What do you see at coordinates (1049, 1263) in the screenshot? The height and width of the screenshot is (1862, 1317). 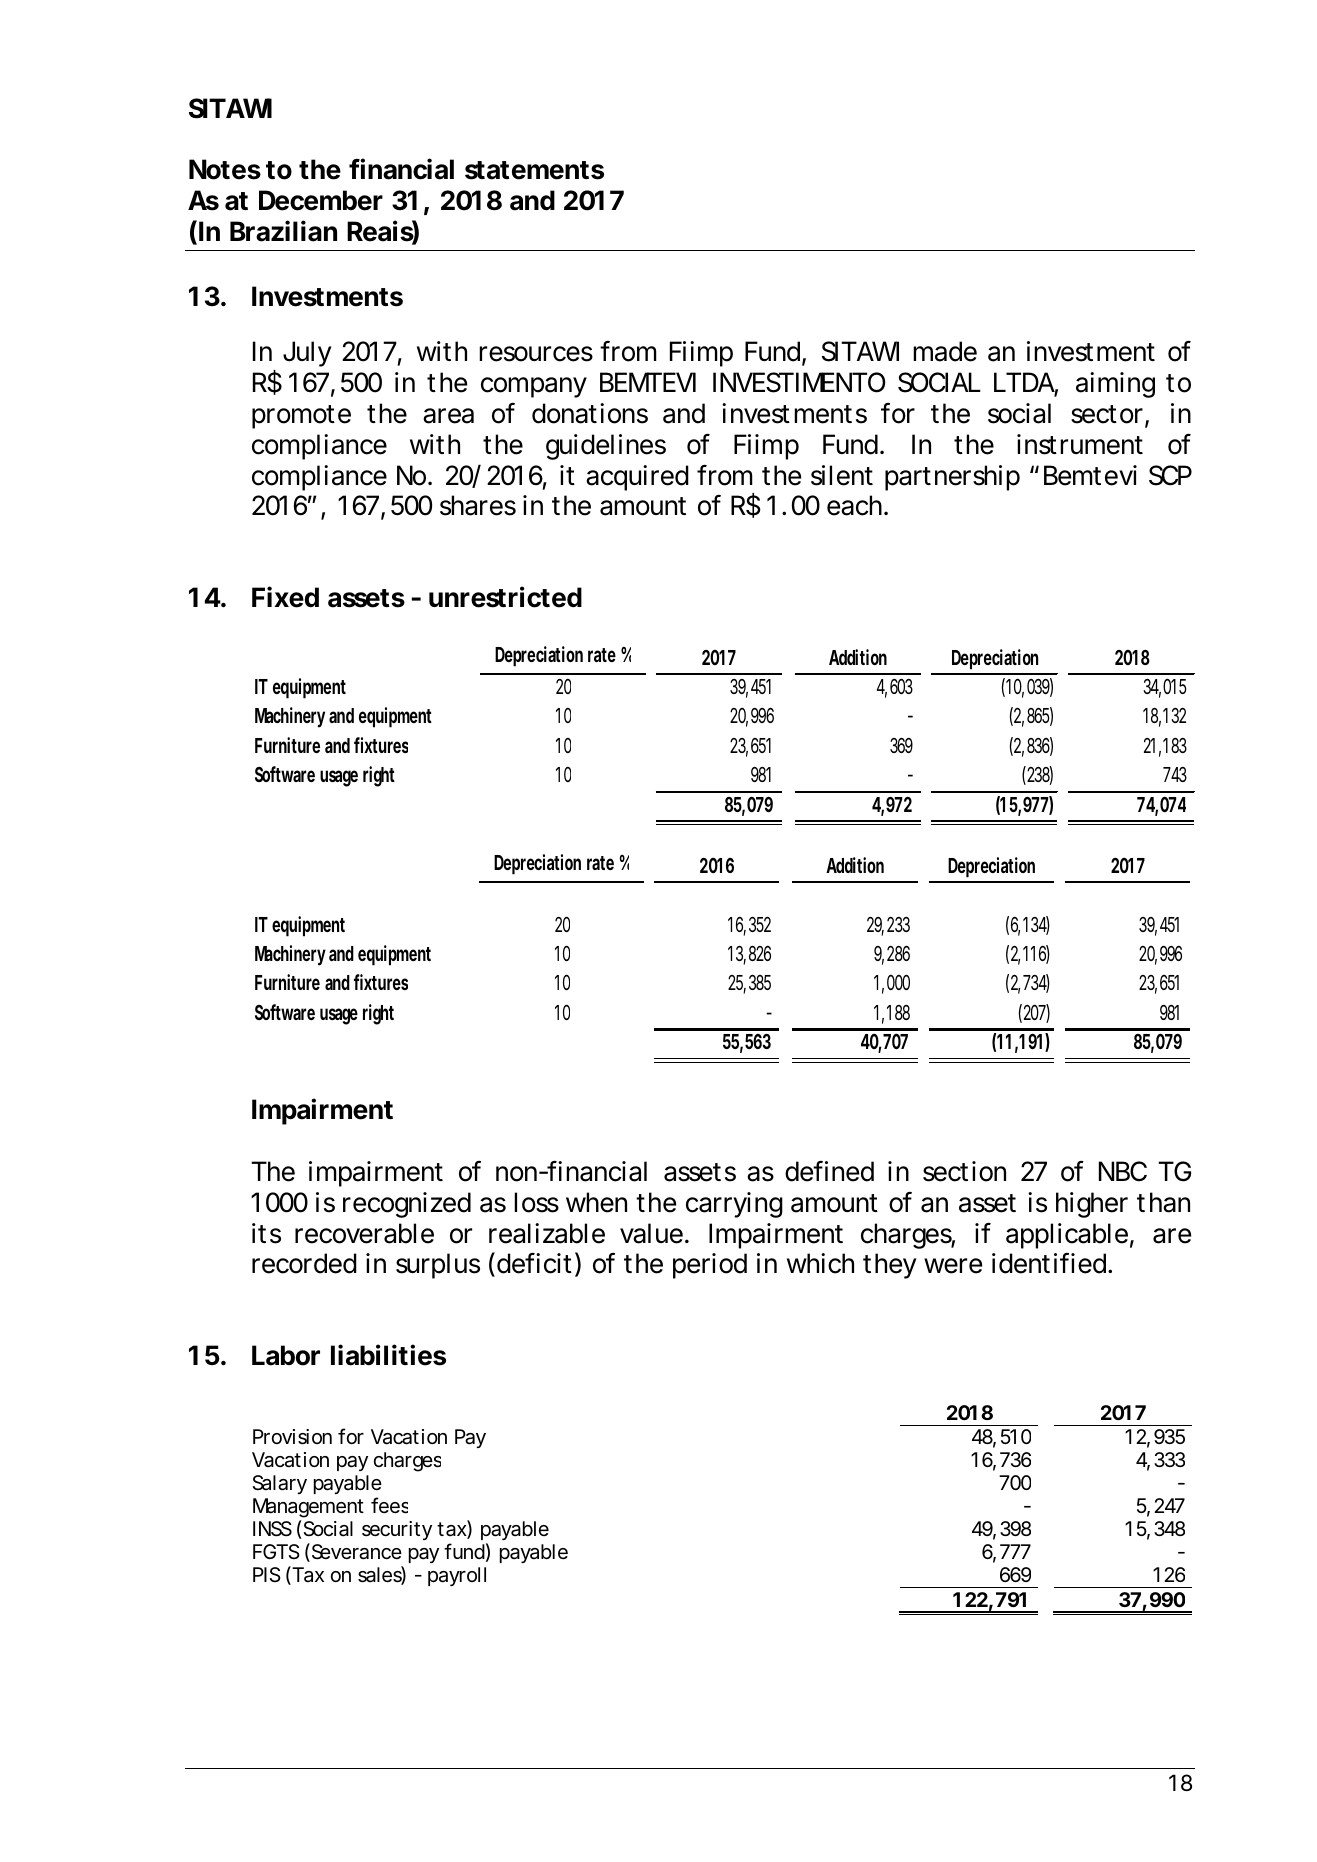 I see `identified` at bounding box center [1049, 1263].
